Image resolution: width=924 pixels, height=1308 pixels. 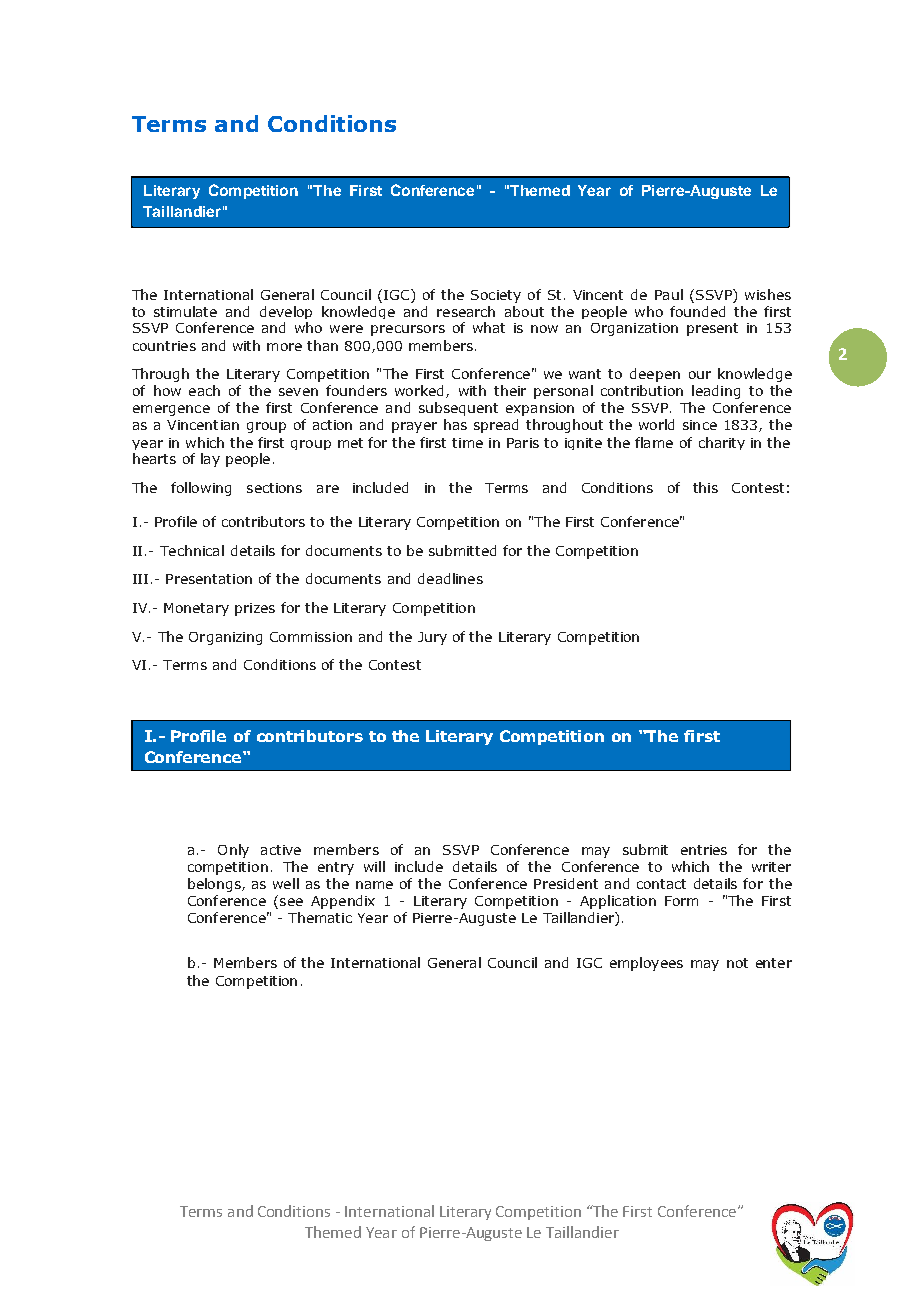 What do you see at coordinates (374, 885) in the screenshot?
I see `name` at bounding box center [374, 885].
